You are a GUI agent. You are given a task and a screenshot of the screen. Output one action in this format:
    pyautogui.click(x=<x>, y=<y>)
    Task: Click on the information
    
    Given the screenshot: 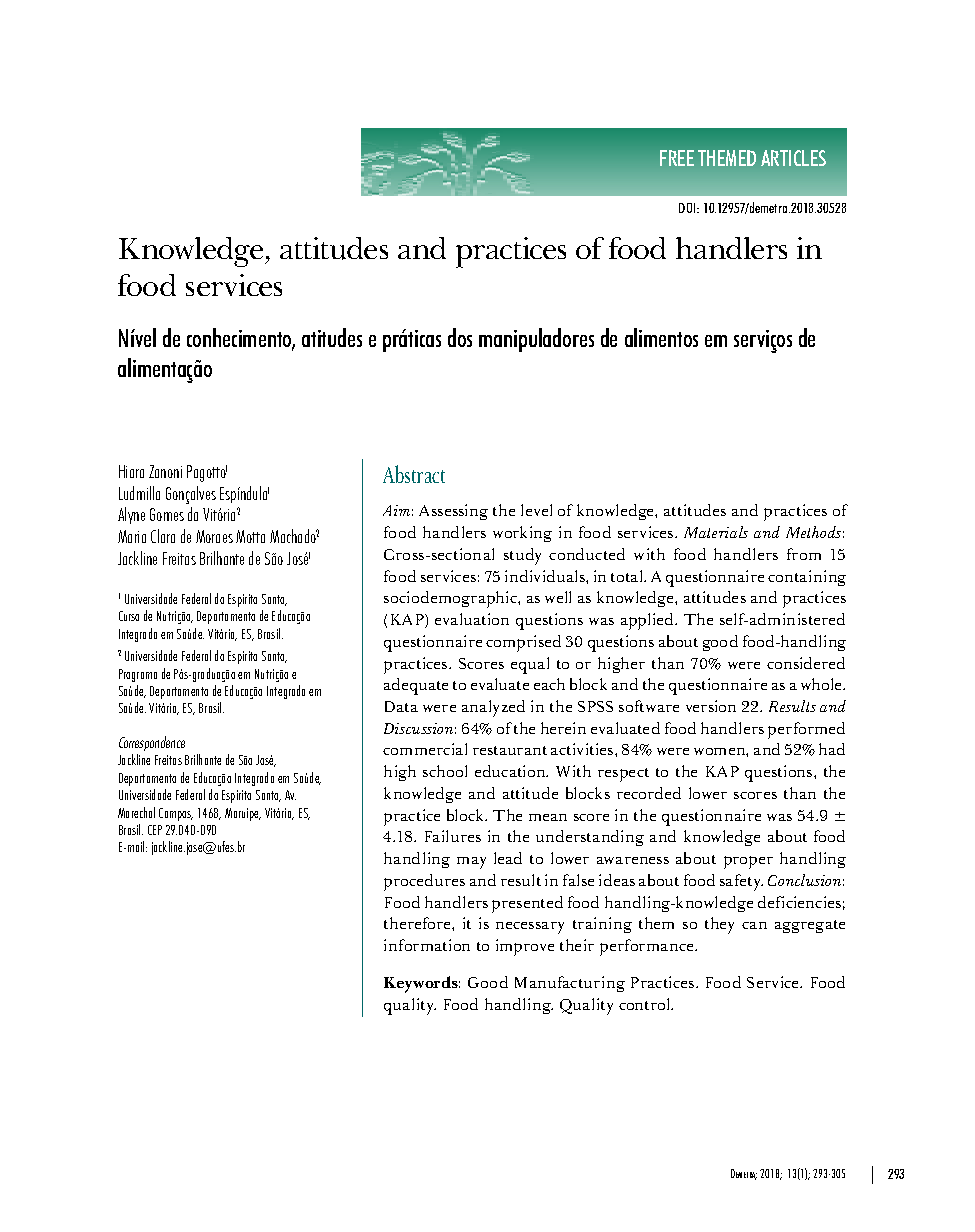 What is the action you would take?
    pyautogui.click(x=427, y=945)
